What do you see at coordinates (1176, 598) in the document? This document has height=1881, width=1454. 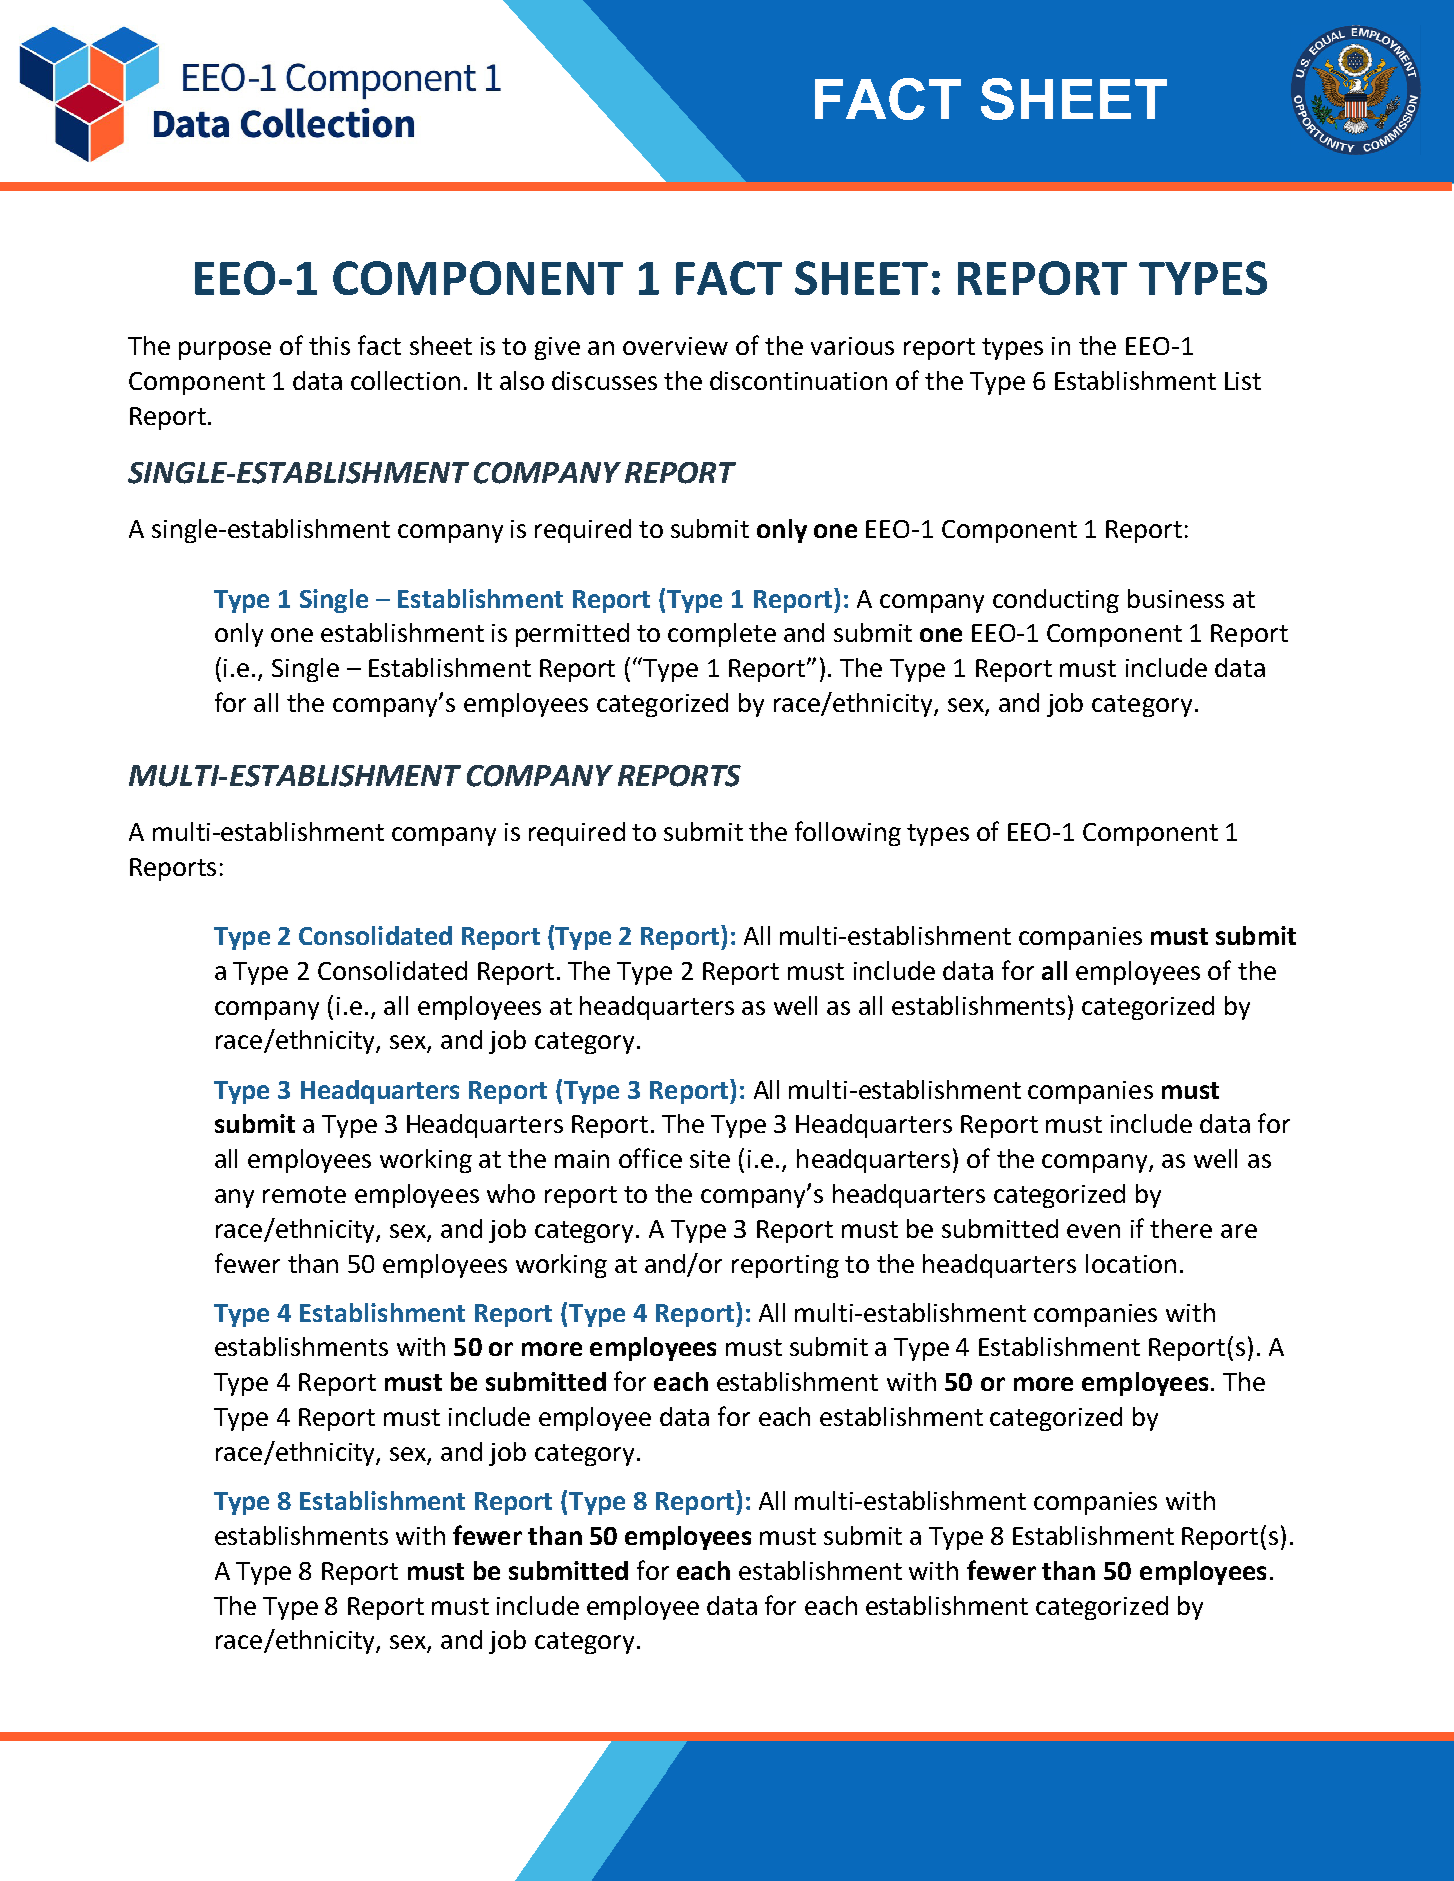 I see `business` at bounding box center [1176, 598].
